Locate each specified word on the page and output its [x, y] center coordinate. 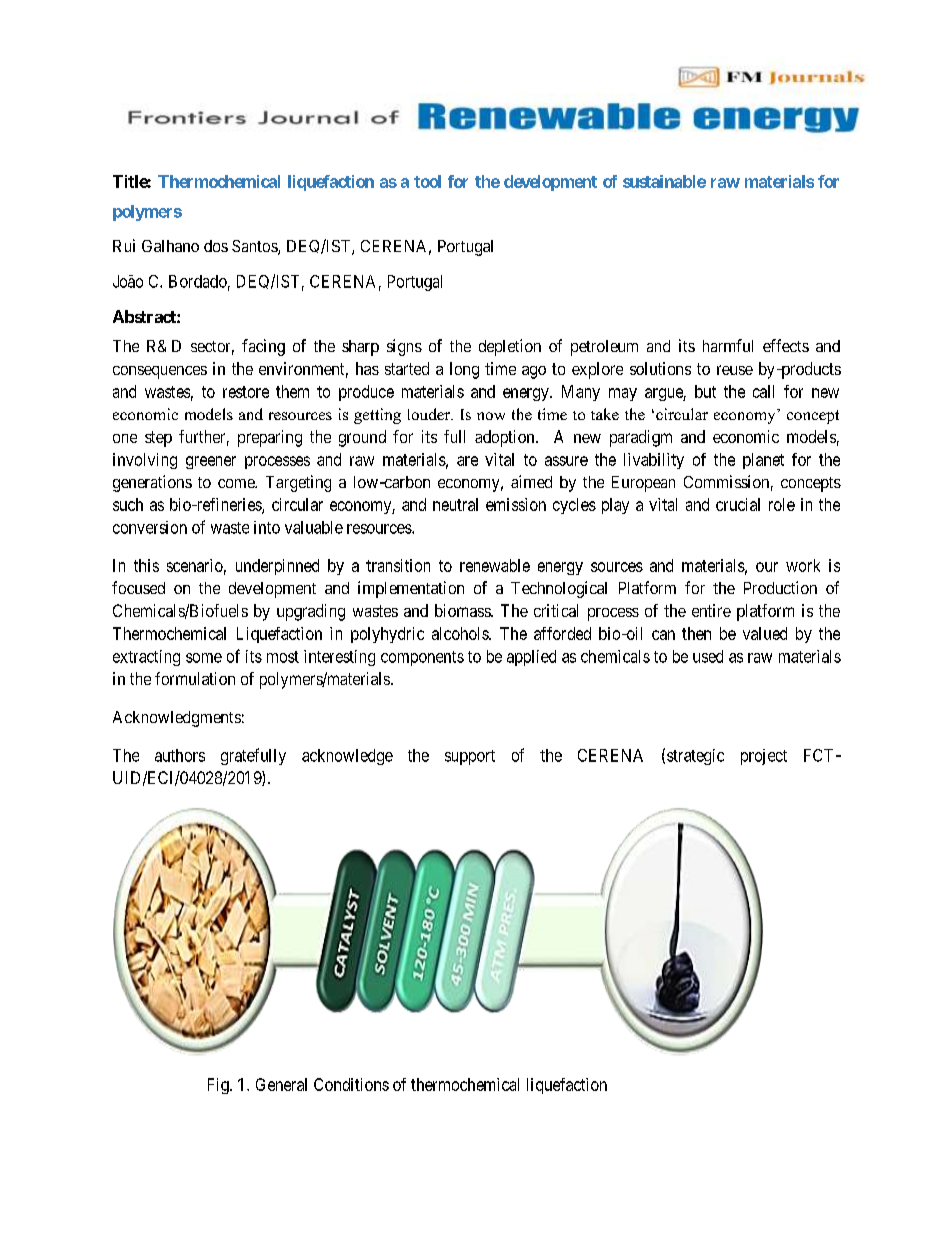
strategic [695, 757]
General [281, 1084]
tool [427, 181]
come [237, 483]
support [470, 757]
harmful [728, 345]
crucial [738, 504]
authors [180, 755]
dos [216, 246]
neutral [455, 504]
